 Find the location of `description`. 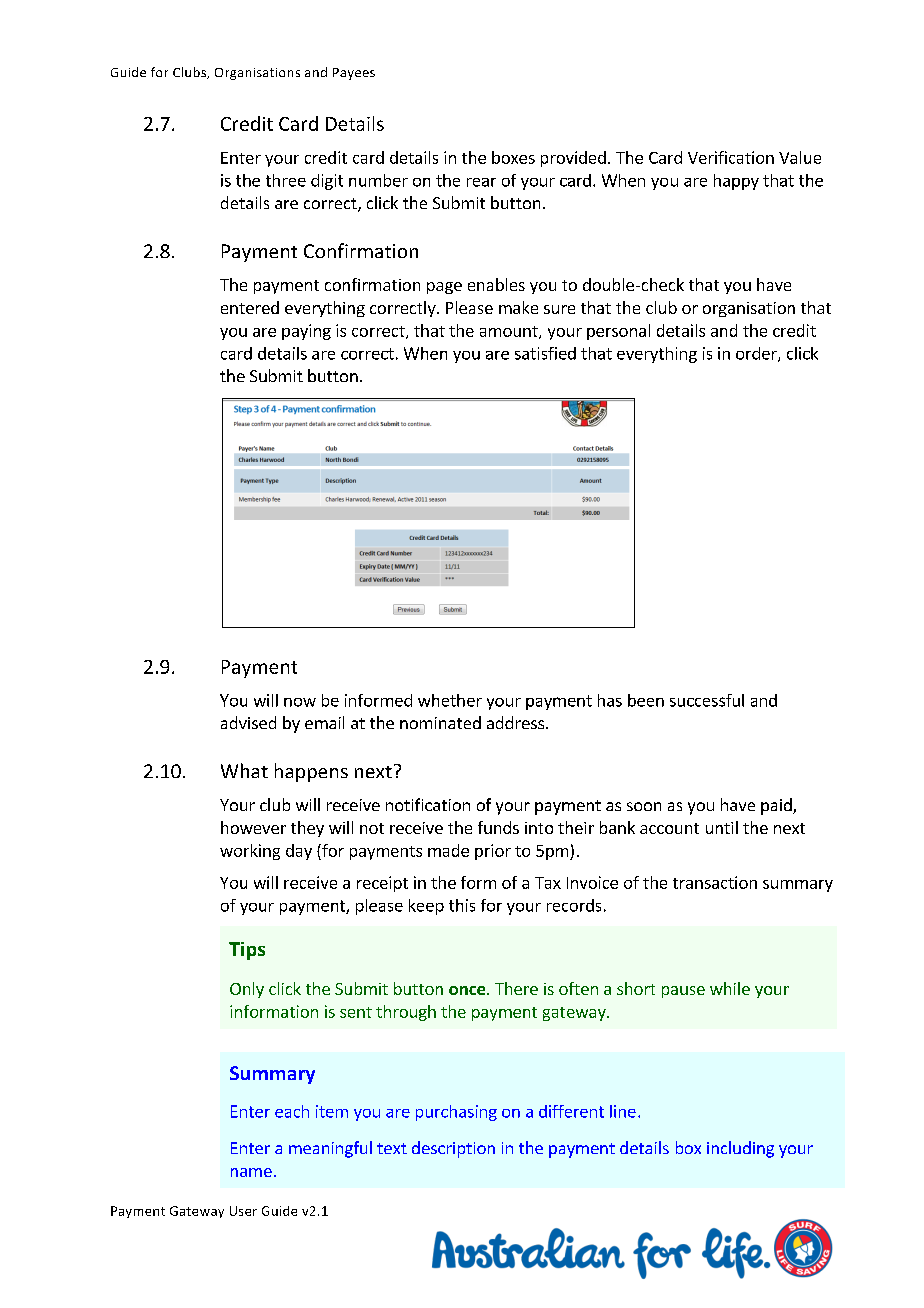

description is located at coordinates (453, 1149).
